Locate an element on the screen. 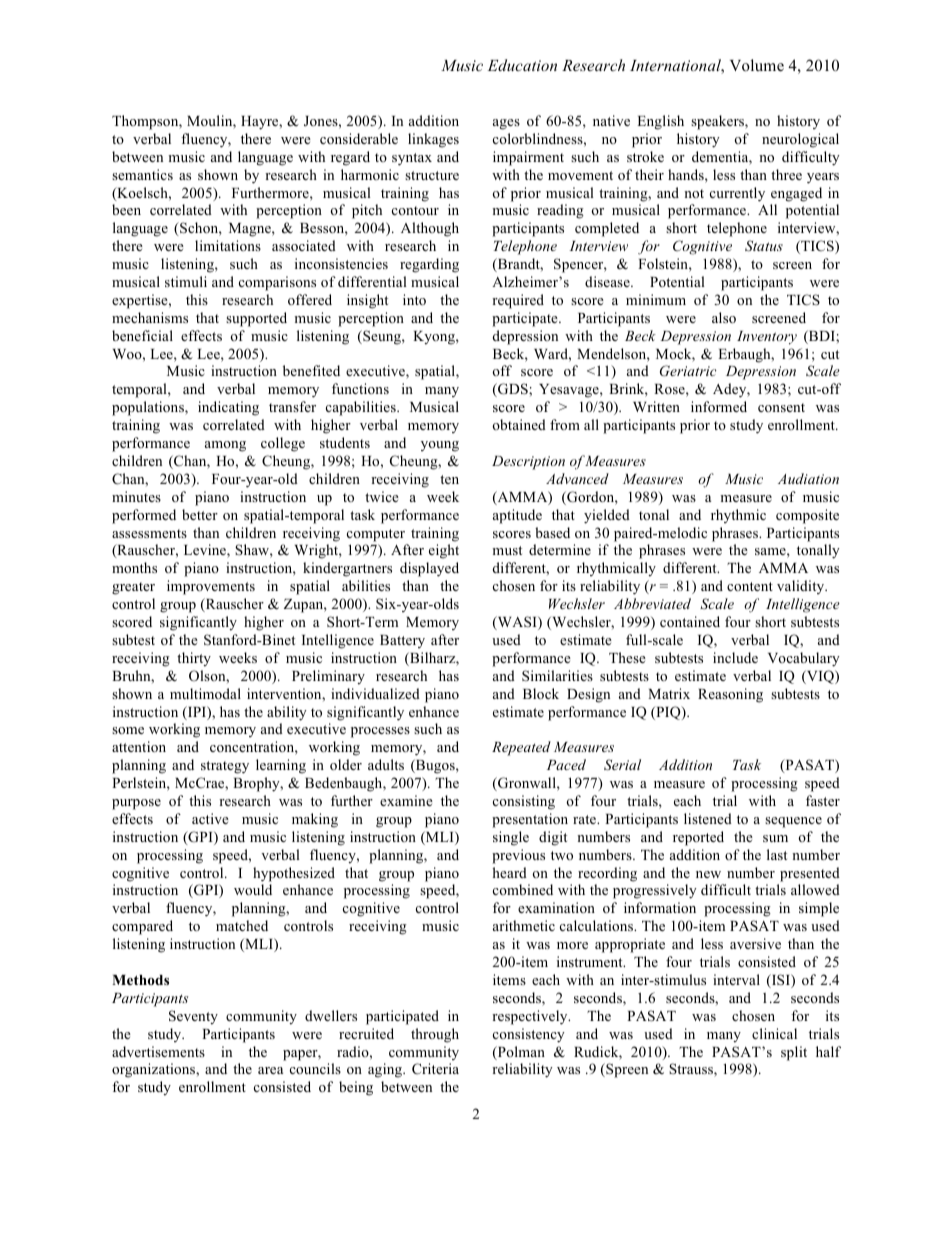 This screenshot has width=952, height=1233. Education is located at coordinates (522, 65).
